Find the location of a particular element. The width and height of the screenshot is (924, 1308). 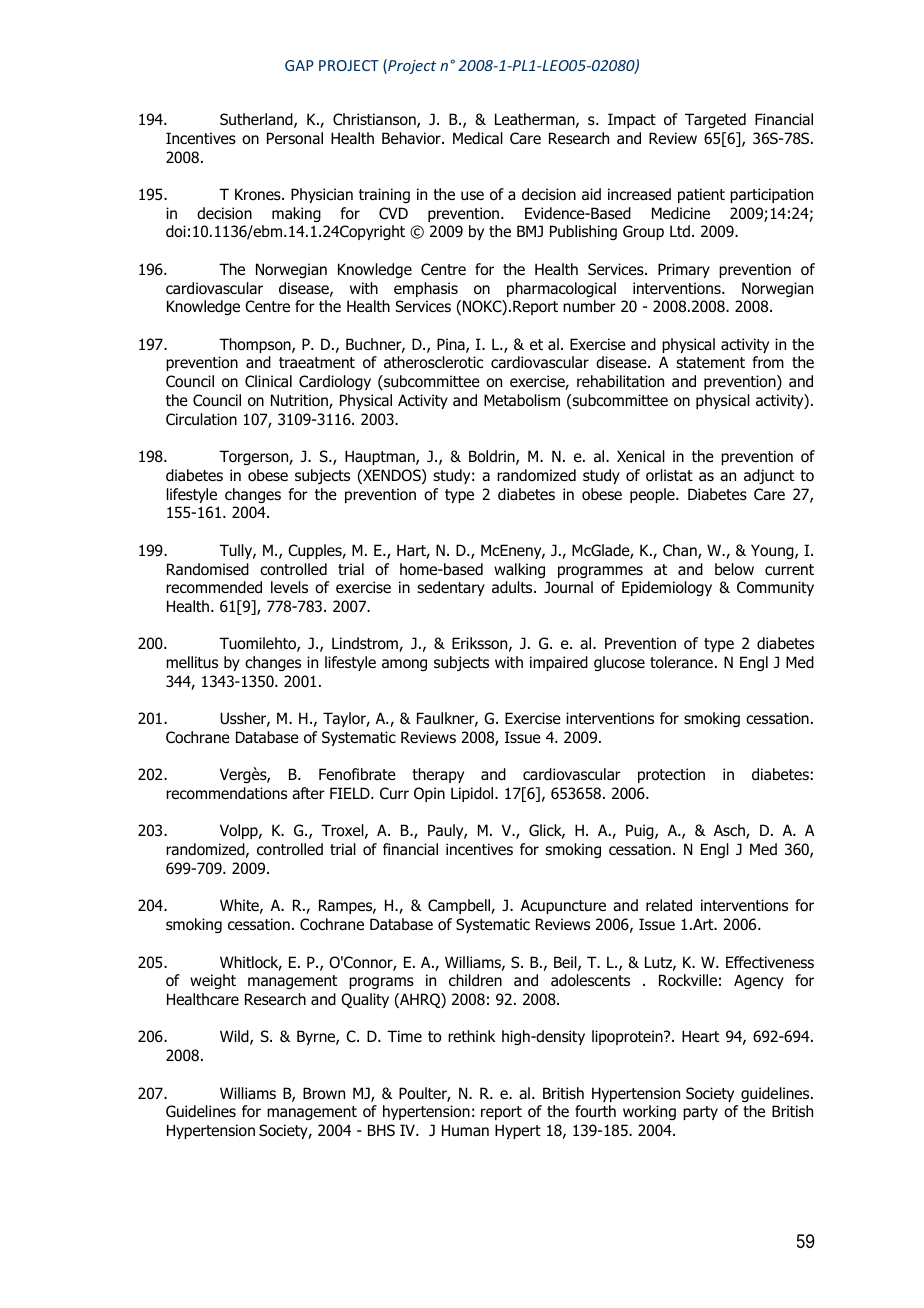

adults is located at coordinates (513, 587).
